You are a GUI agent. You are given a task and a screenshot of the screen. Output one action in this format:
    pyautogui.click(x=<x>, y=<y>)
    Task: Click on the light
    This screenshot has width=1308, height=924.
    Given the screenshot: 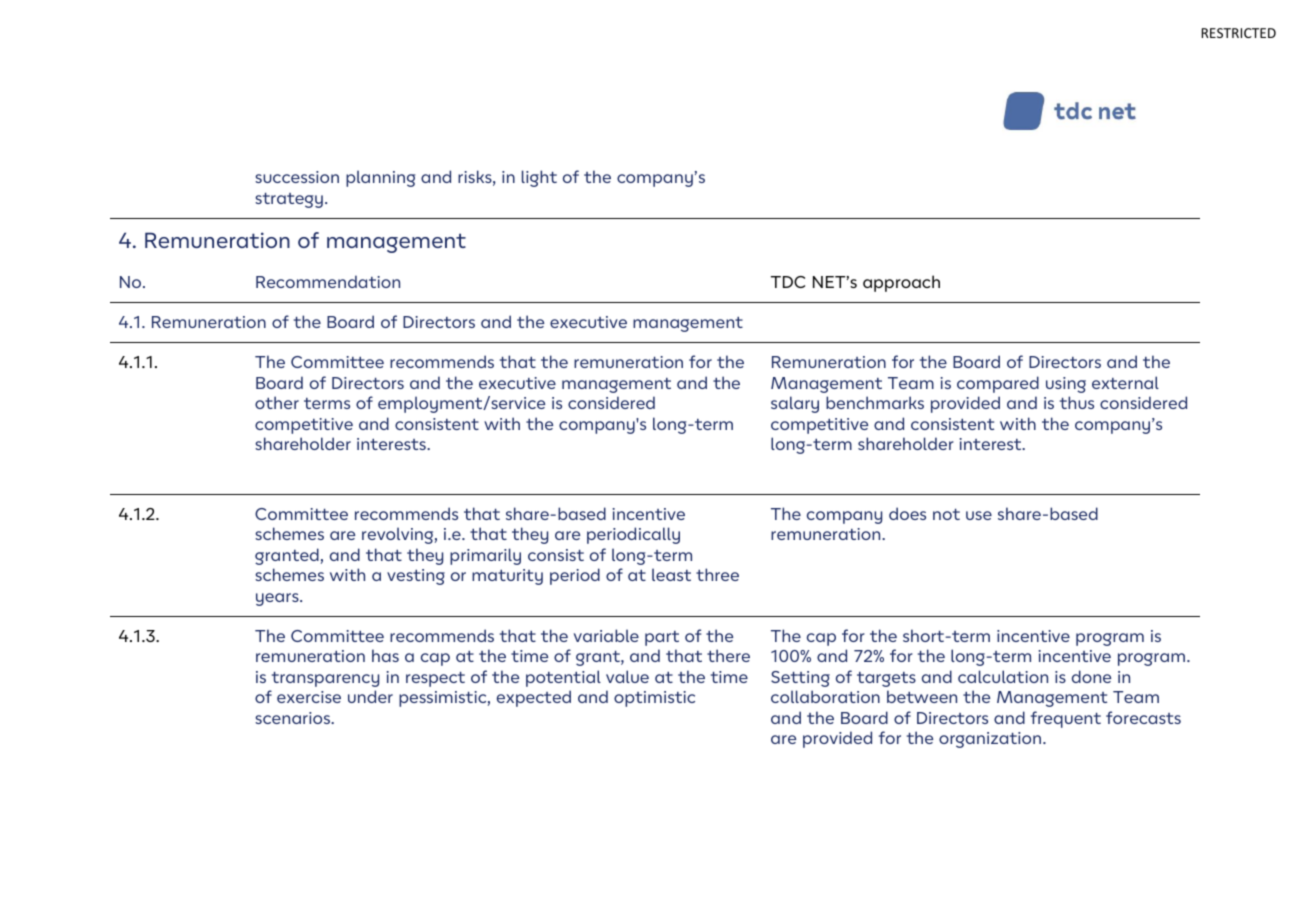 What is the action you would take?
    pyautogui.click(x=539, y=178)
